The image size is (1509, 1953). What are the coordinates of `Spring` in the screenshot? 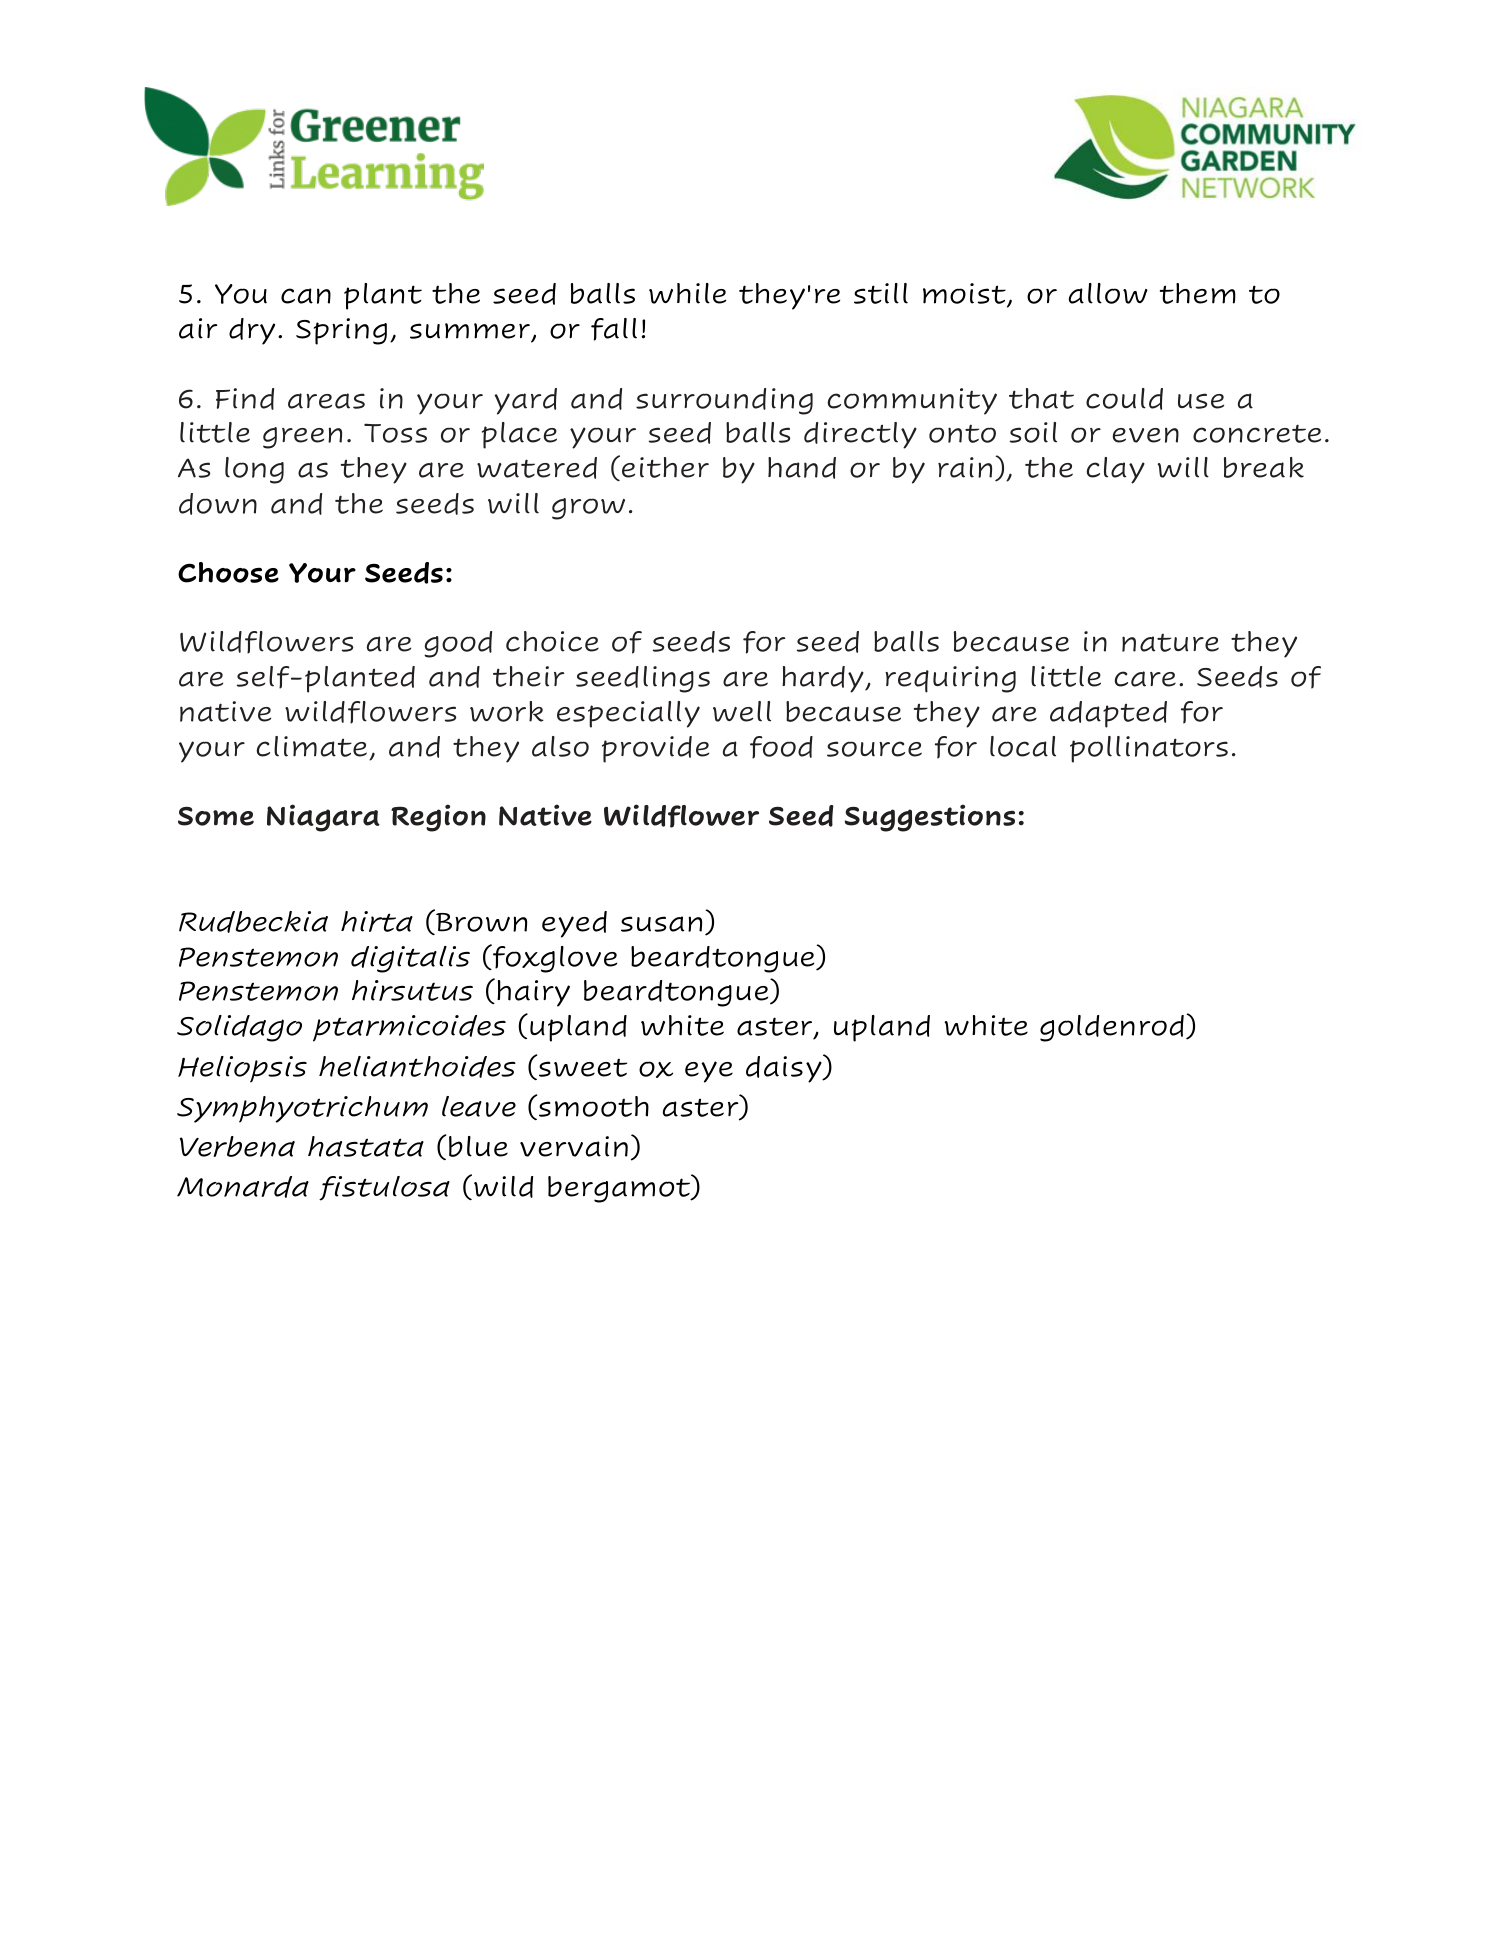 It's located at (341, 331).
